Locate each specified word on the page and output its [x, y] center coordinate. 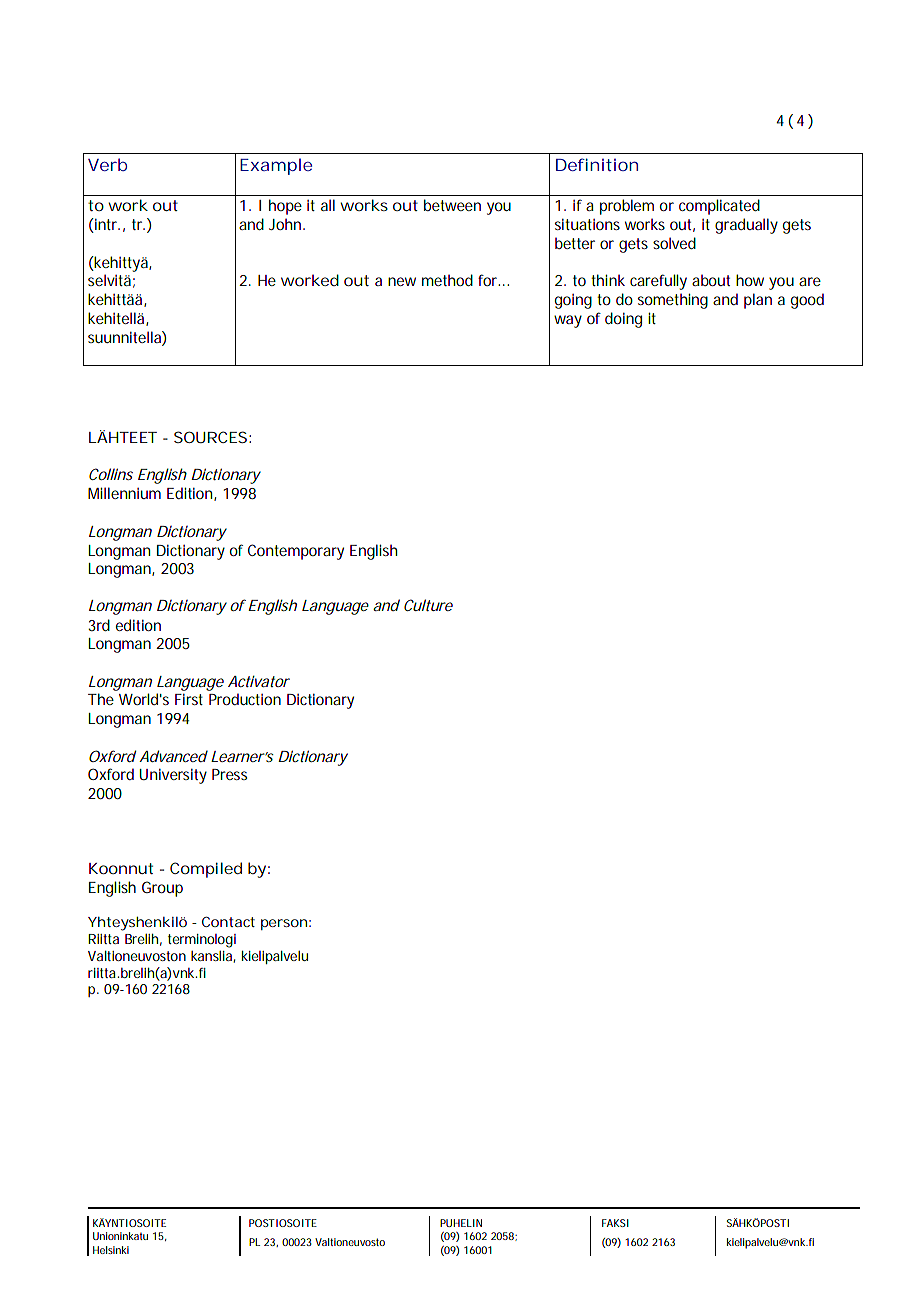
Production [245, 699]
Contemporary [296, 552]
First [189, 699]
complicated [719, 207]
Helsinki [111, 1250]
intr [106, 225]
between [452, 205]
